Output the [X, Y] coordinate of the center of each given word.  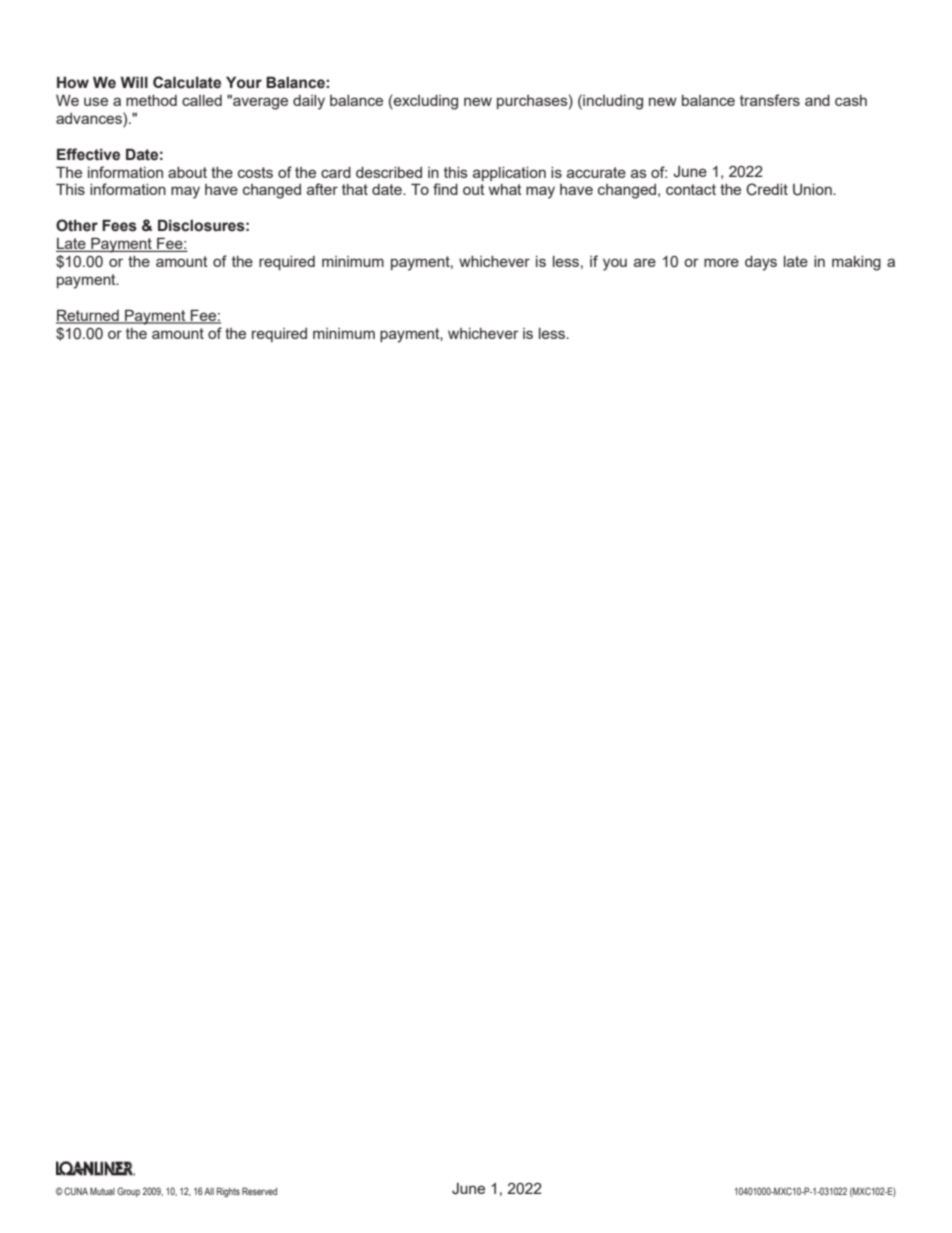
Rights [228, 1192]
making [856, 263]
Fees [119, 225]
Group [128, 1192]
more [721, 262]
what [505, 189]
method [151, 100]
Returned [88, 316]
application [509, 174]
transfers [770, 100]
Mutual [102, 1191]
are [645, 262]
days [761, 263]
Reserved [259, 1191]
